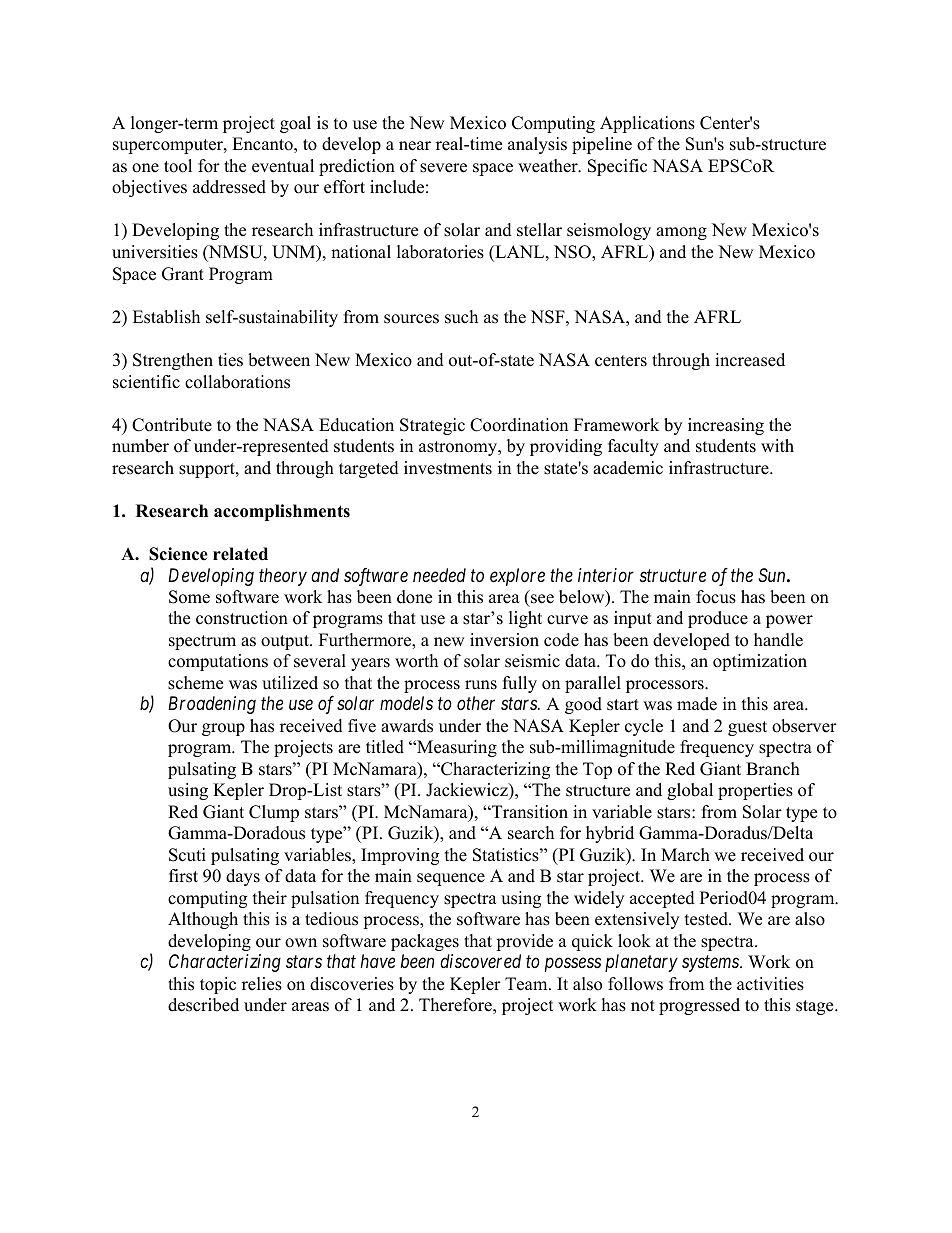 The height and width of the document is (1233, 952). I want to click on discovered, so click(480, 961).
